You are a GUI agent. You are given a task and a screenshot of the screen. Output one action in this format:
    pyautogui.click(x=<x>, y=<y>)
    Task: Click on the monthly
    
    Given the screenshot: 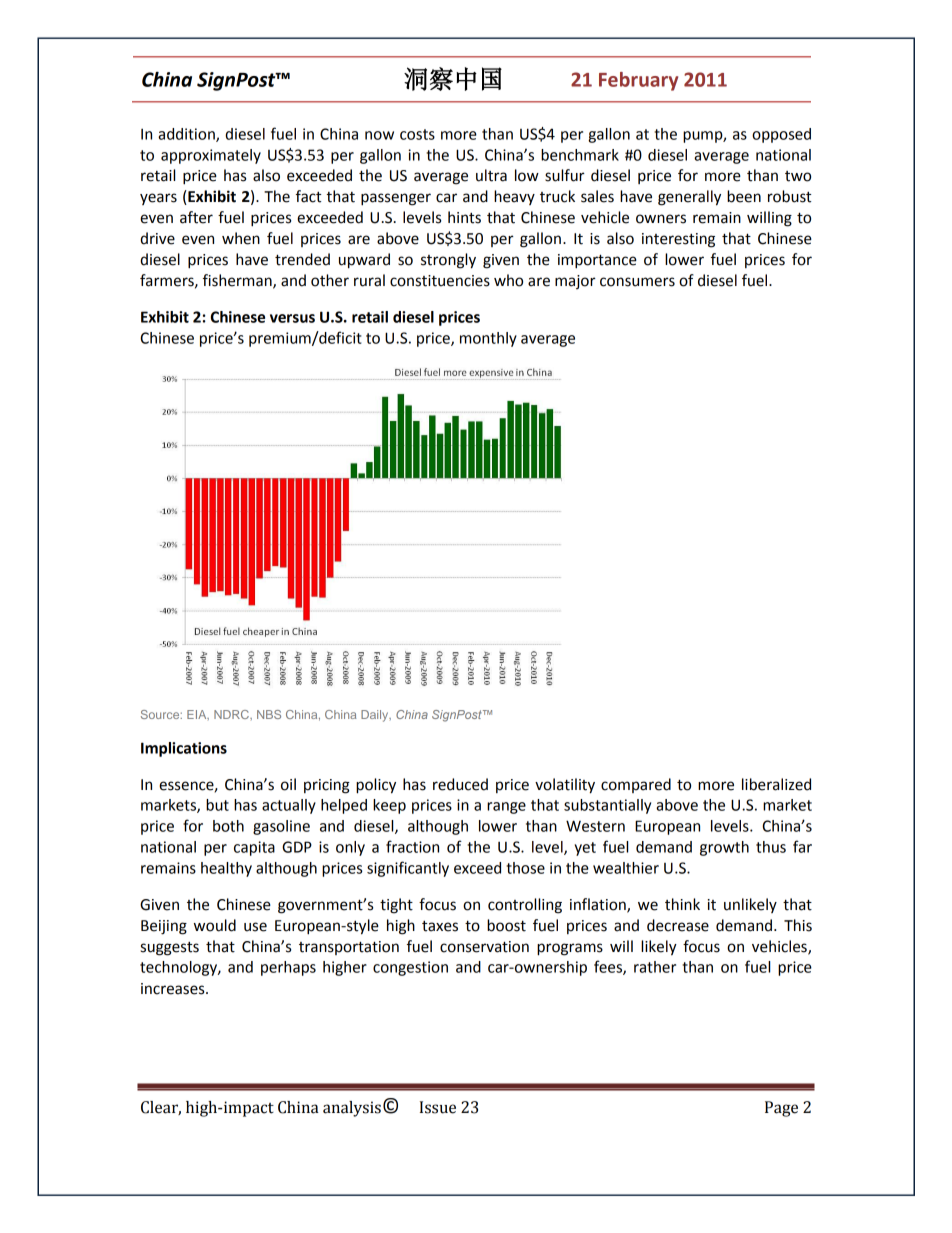 What is the action you would take?
    pyautogui.click(x=488, y=339)
